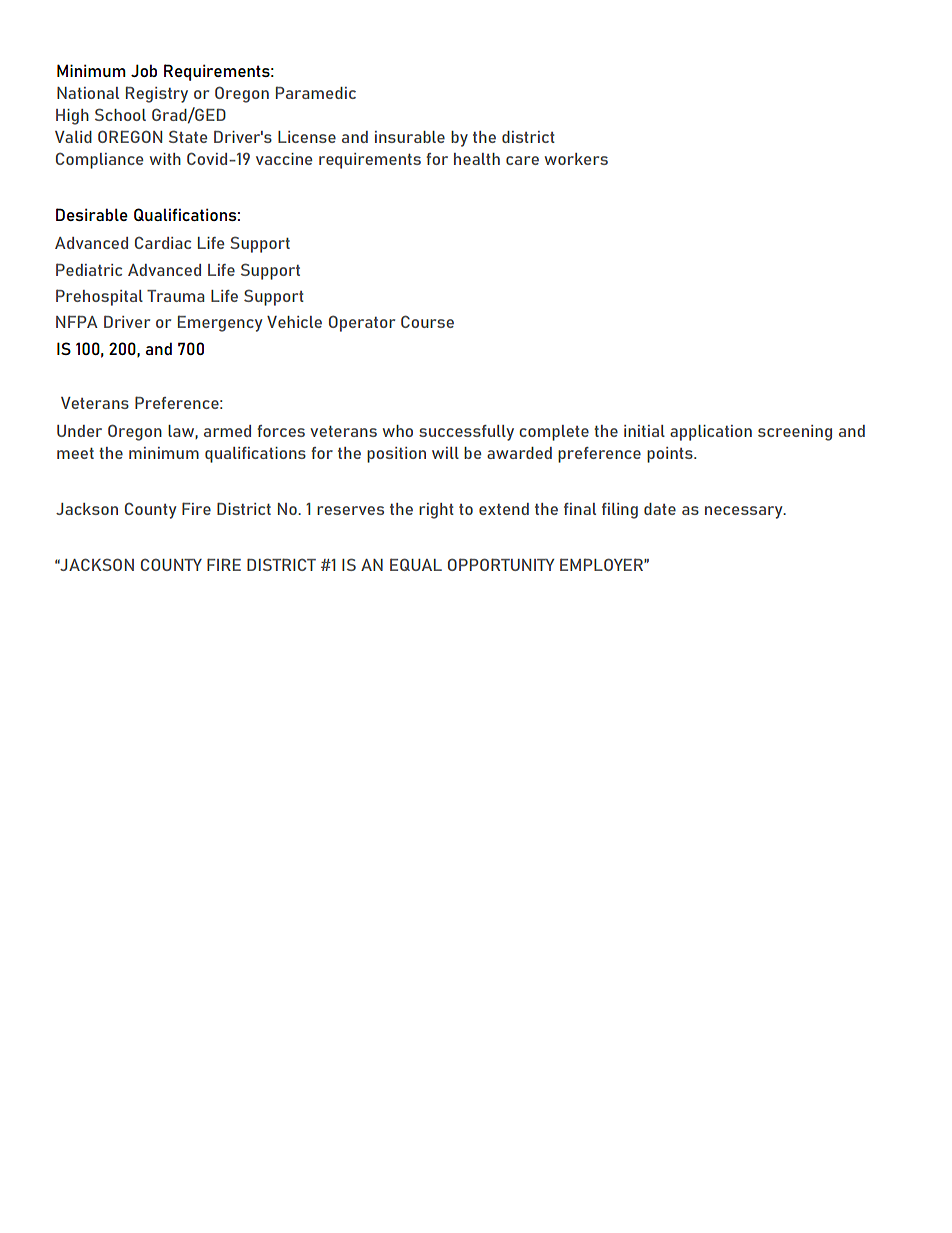 The image size is (952, 1233). I want to click on EQUAL, so click(416, 564).
